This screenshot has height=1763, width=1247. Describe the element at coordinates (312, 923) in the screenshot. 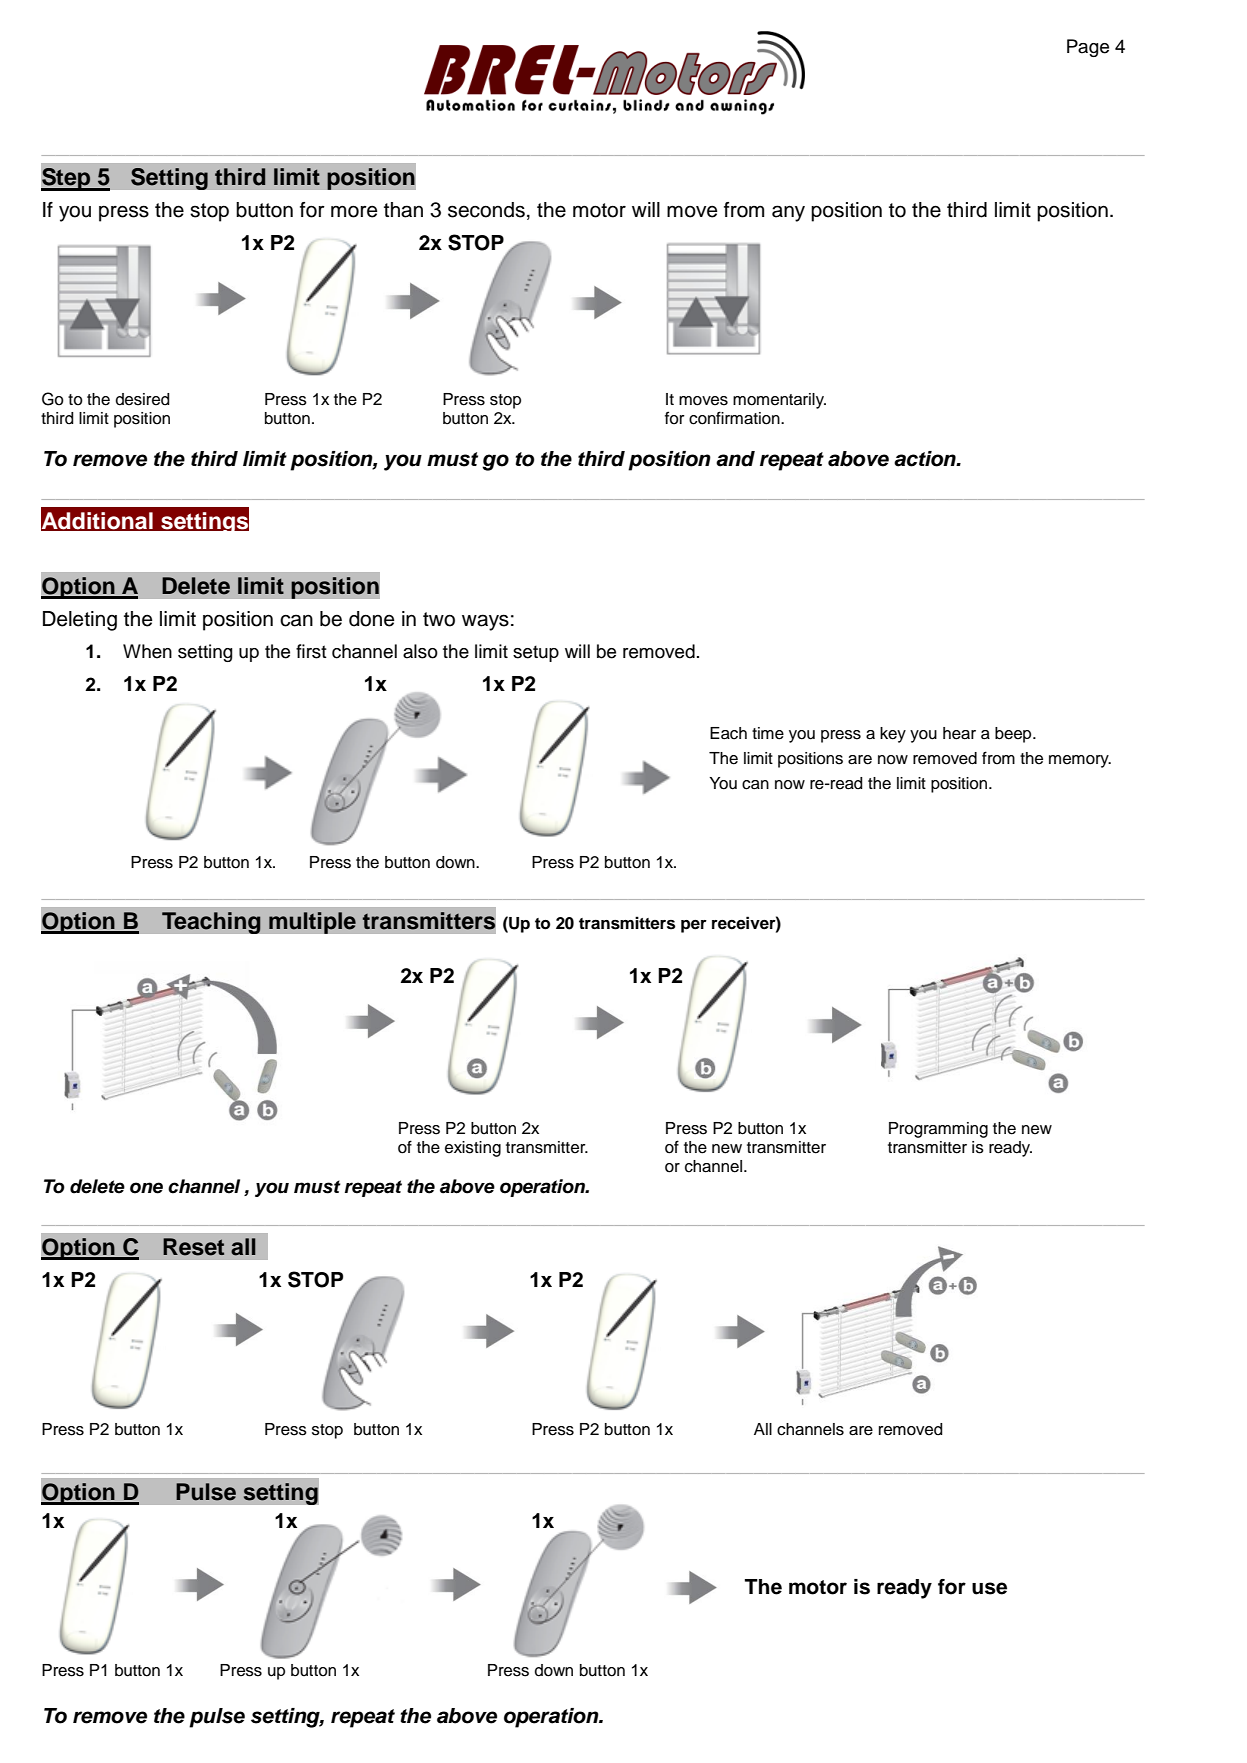

I see `multiple` at that location.
